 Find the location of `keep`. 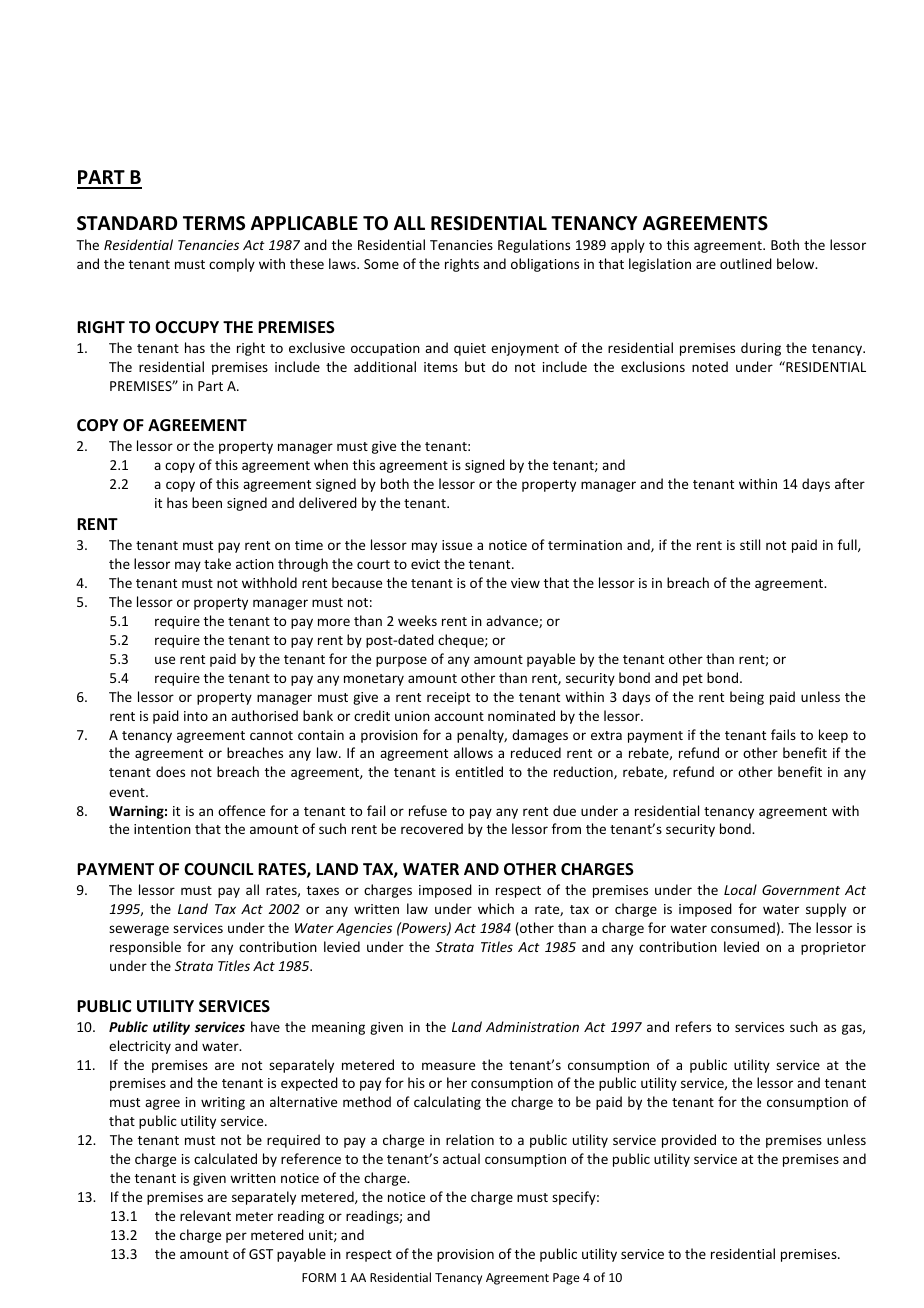

keep is located at coordinates (833, 736).
